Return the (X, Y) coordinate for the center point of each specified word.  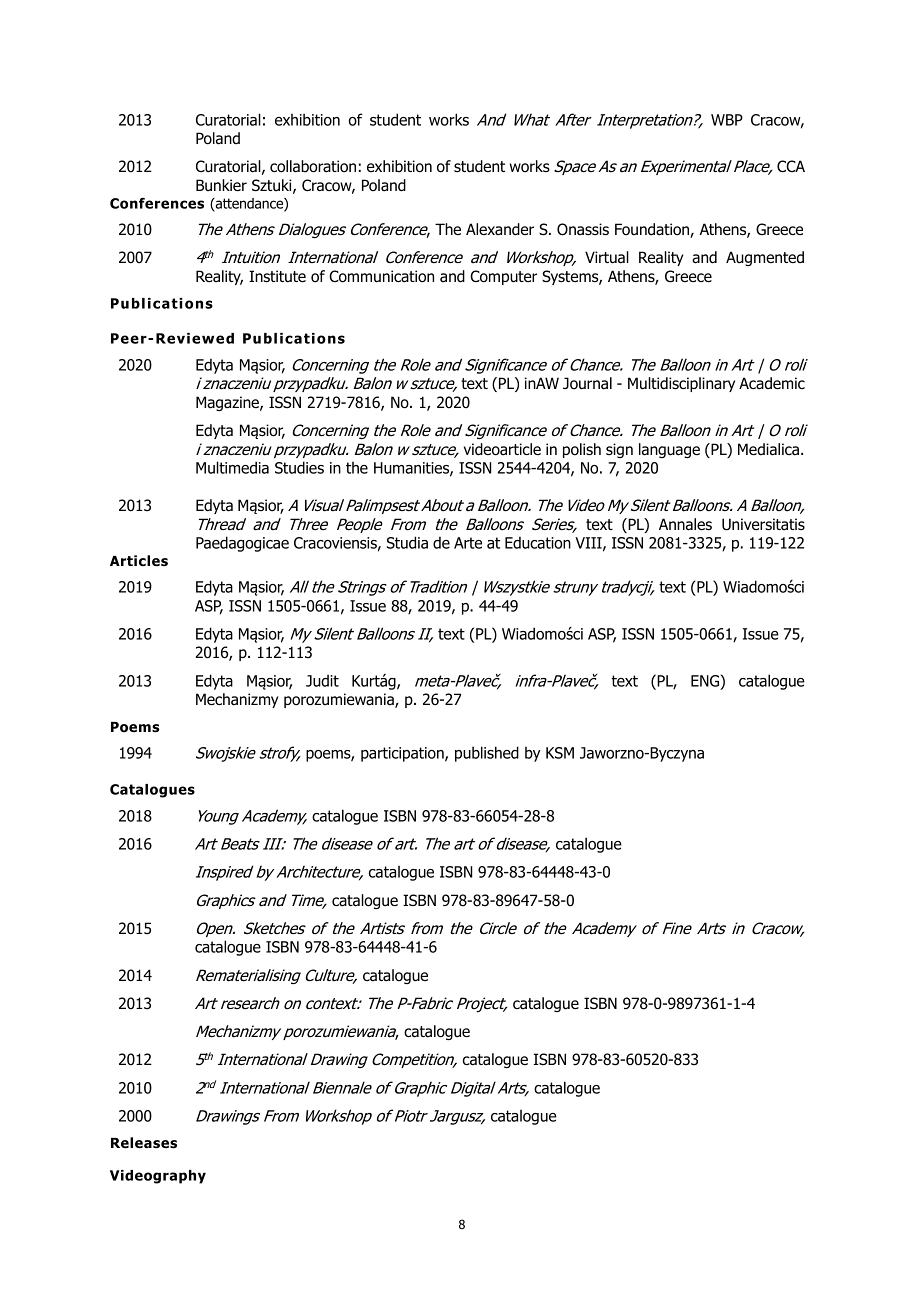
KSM (560, 753)
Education (538, 542)
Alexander (500, 229)
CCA (791, 166)
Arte (468, 543)
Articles (139, 561)
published (487, 754)
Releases (144, 1143)
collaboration (313, 166)
